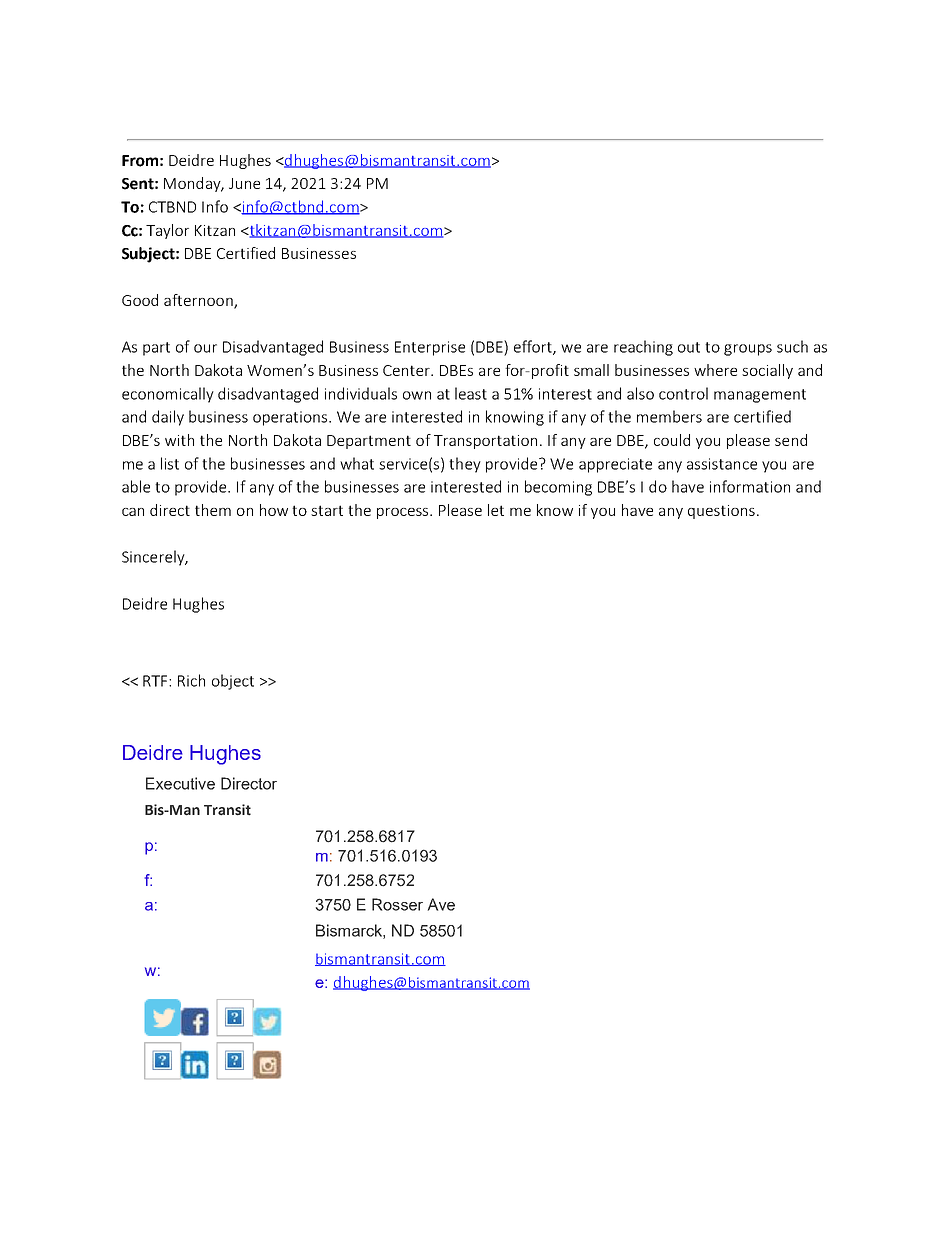 The image size is (952, 1233). Describe the element at coordinates (722, 464) in the screenshot. I see `assistance` at that location.
